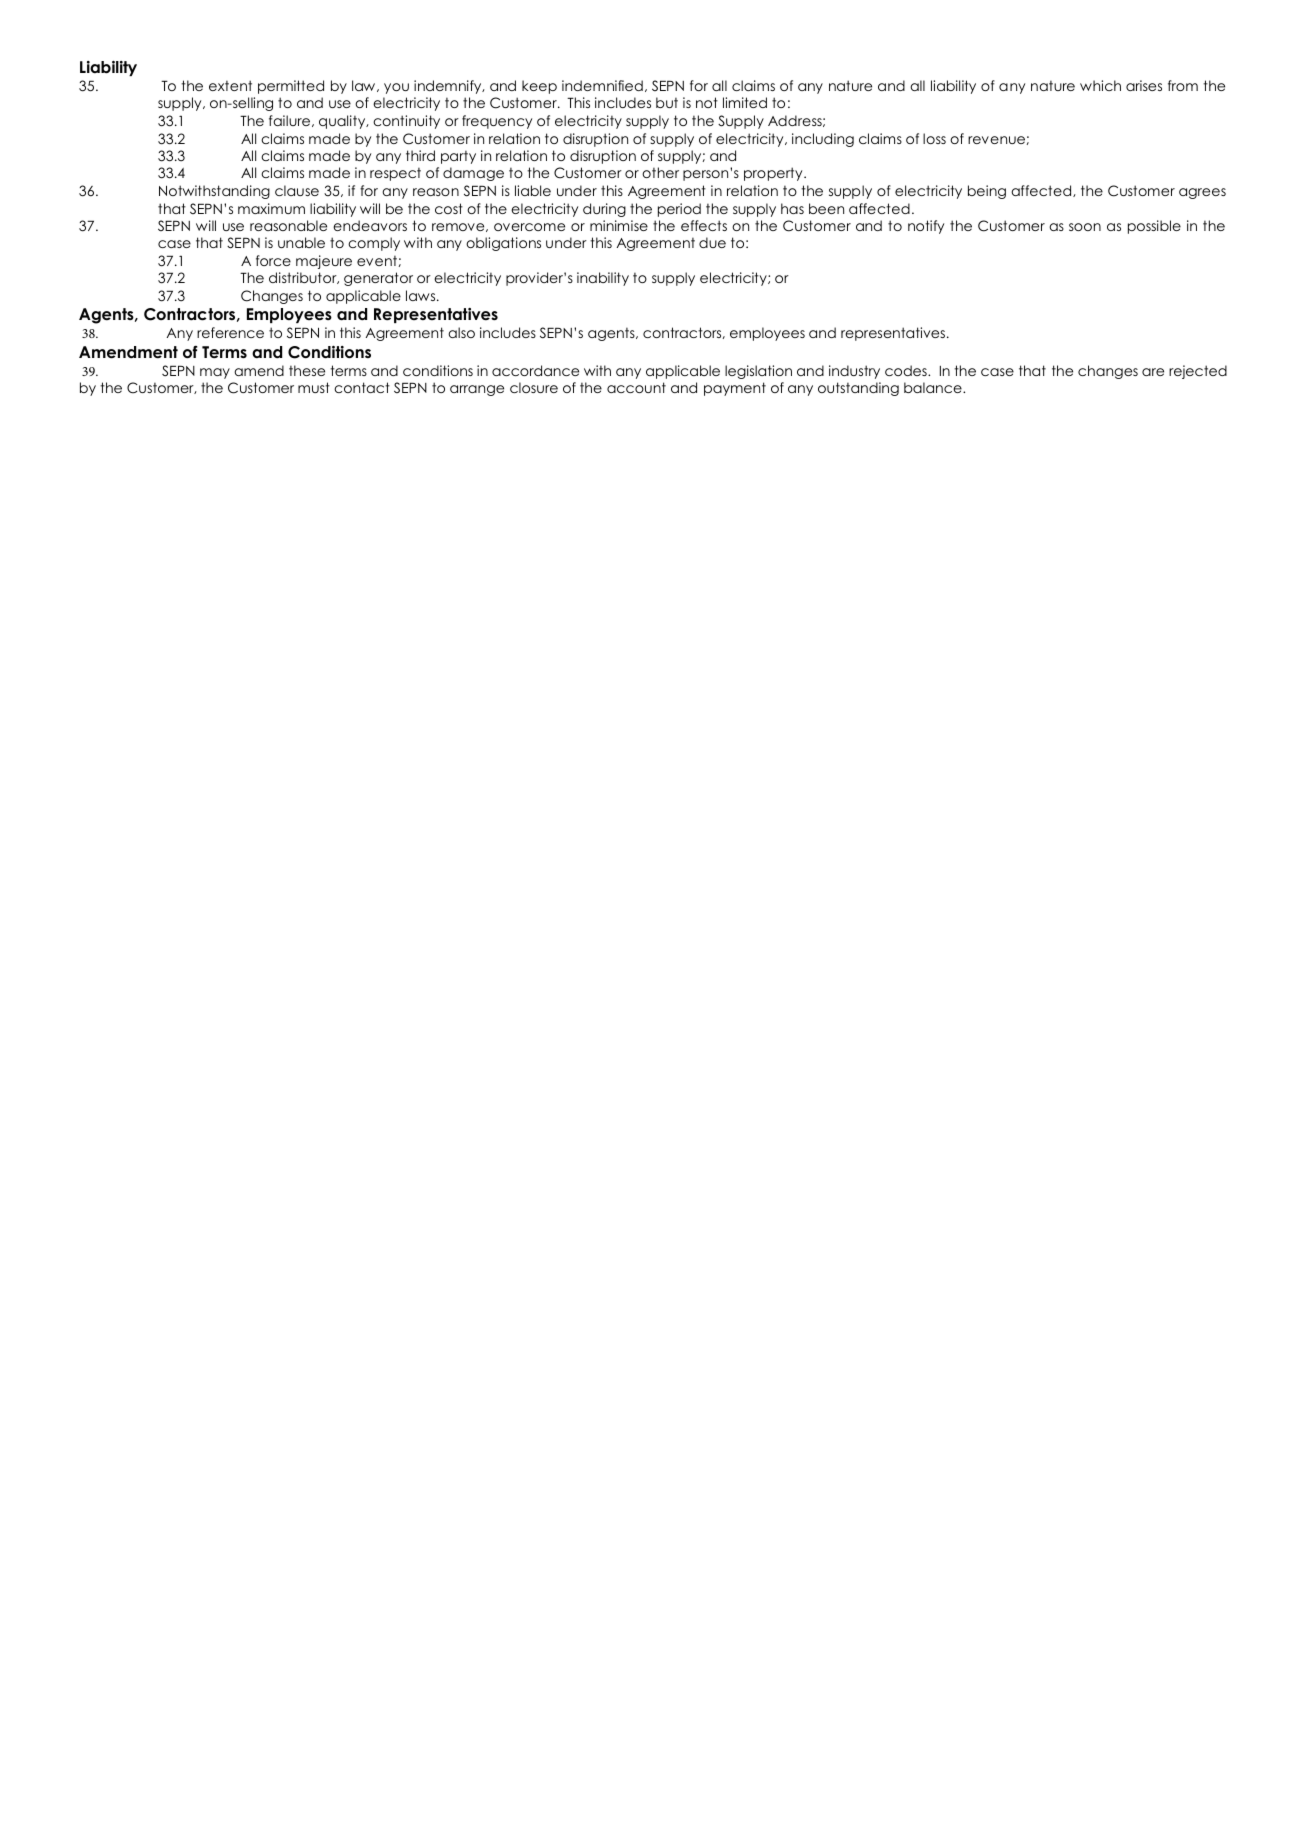  I want to click on which, so click(1100, 85).
